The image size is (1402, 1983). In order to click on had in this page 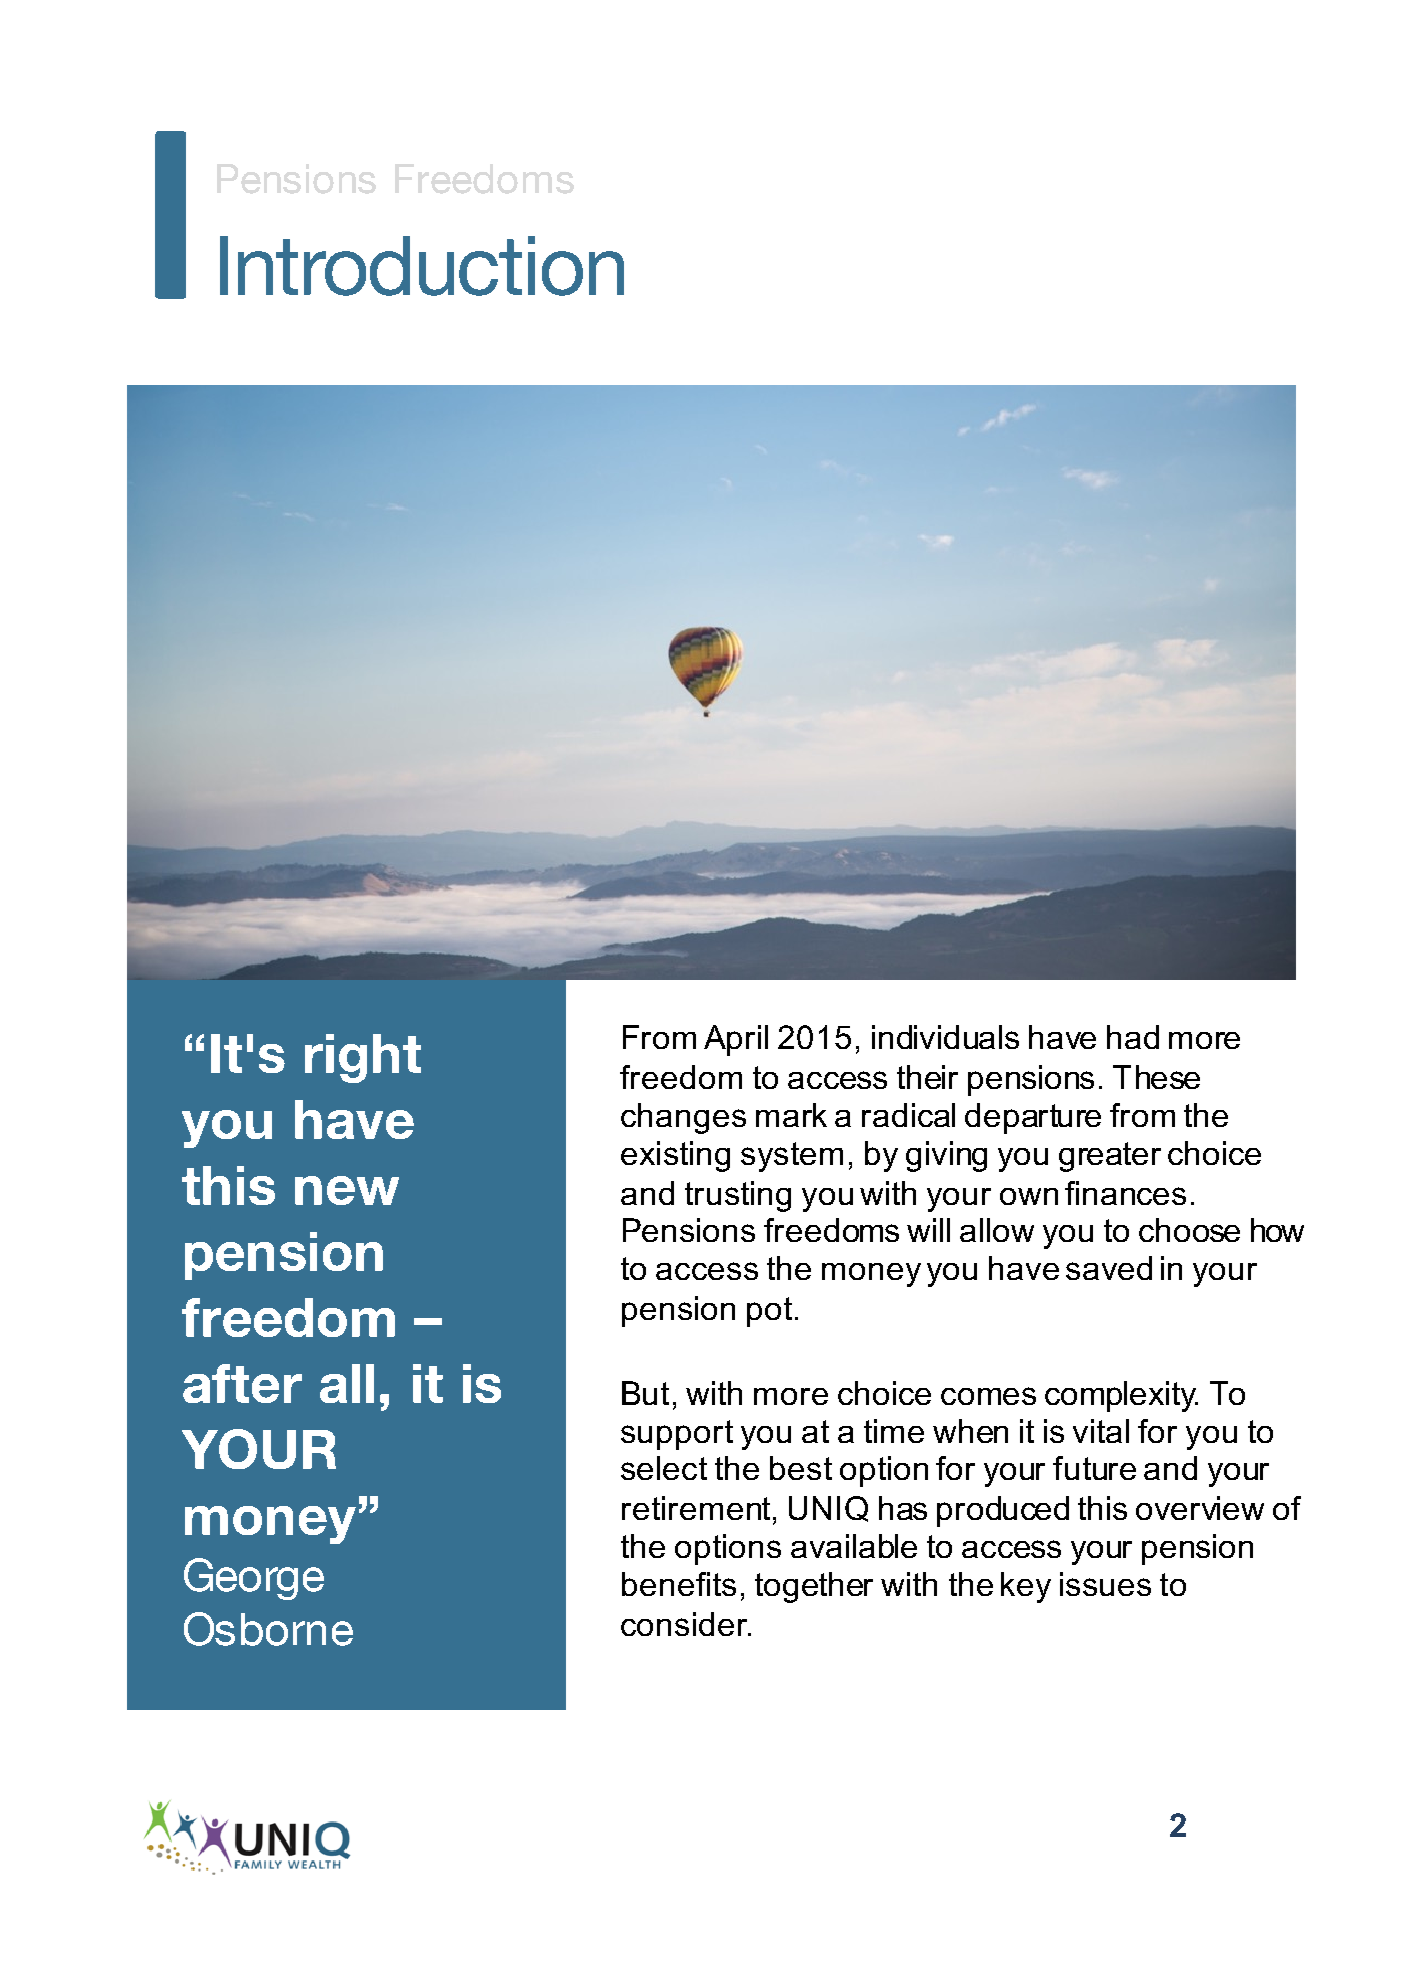, I will do `click(1133, 1037)`.
